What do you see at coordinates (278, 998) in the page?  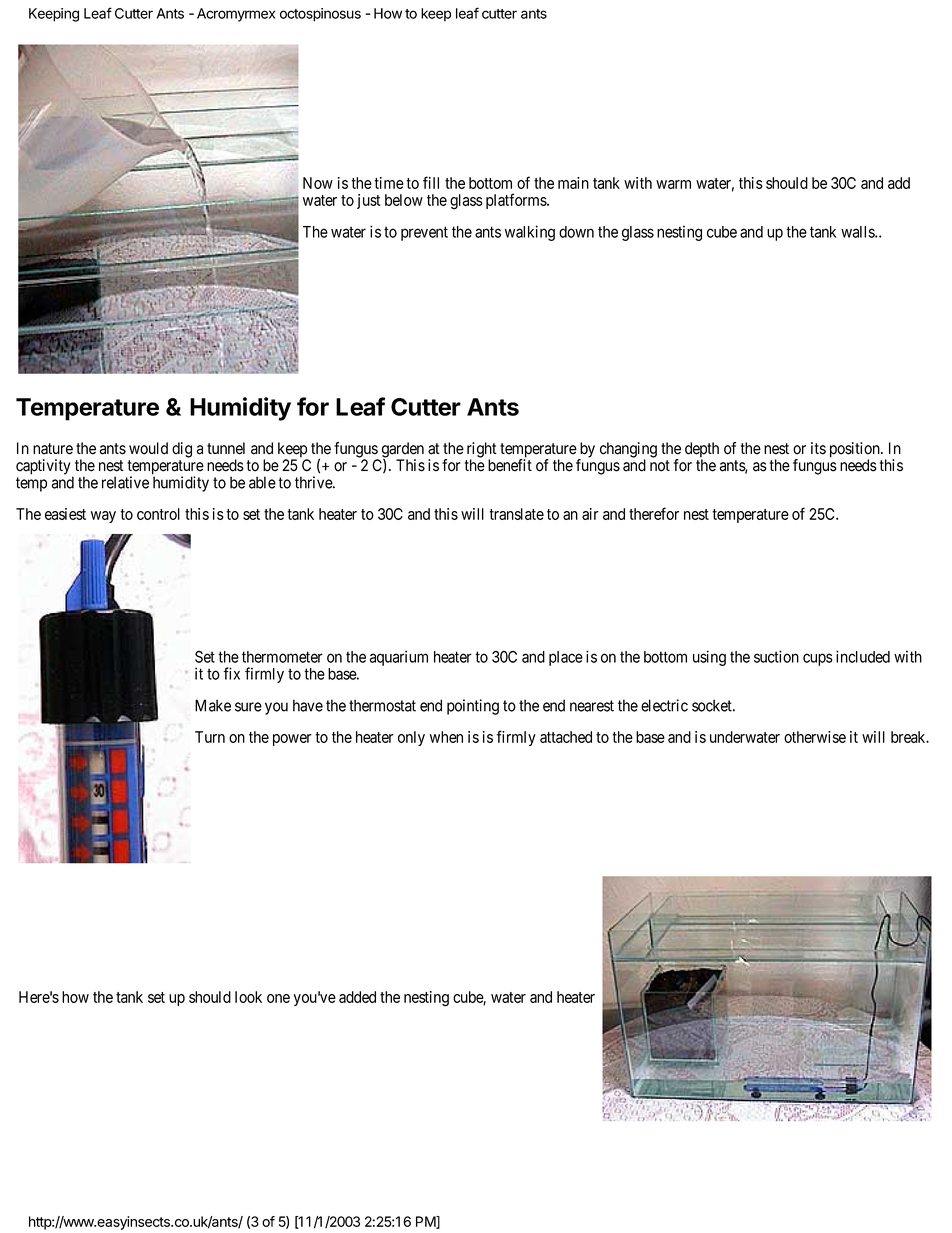 I see `one` at bounding box center [278, 998].
